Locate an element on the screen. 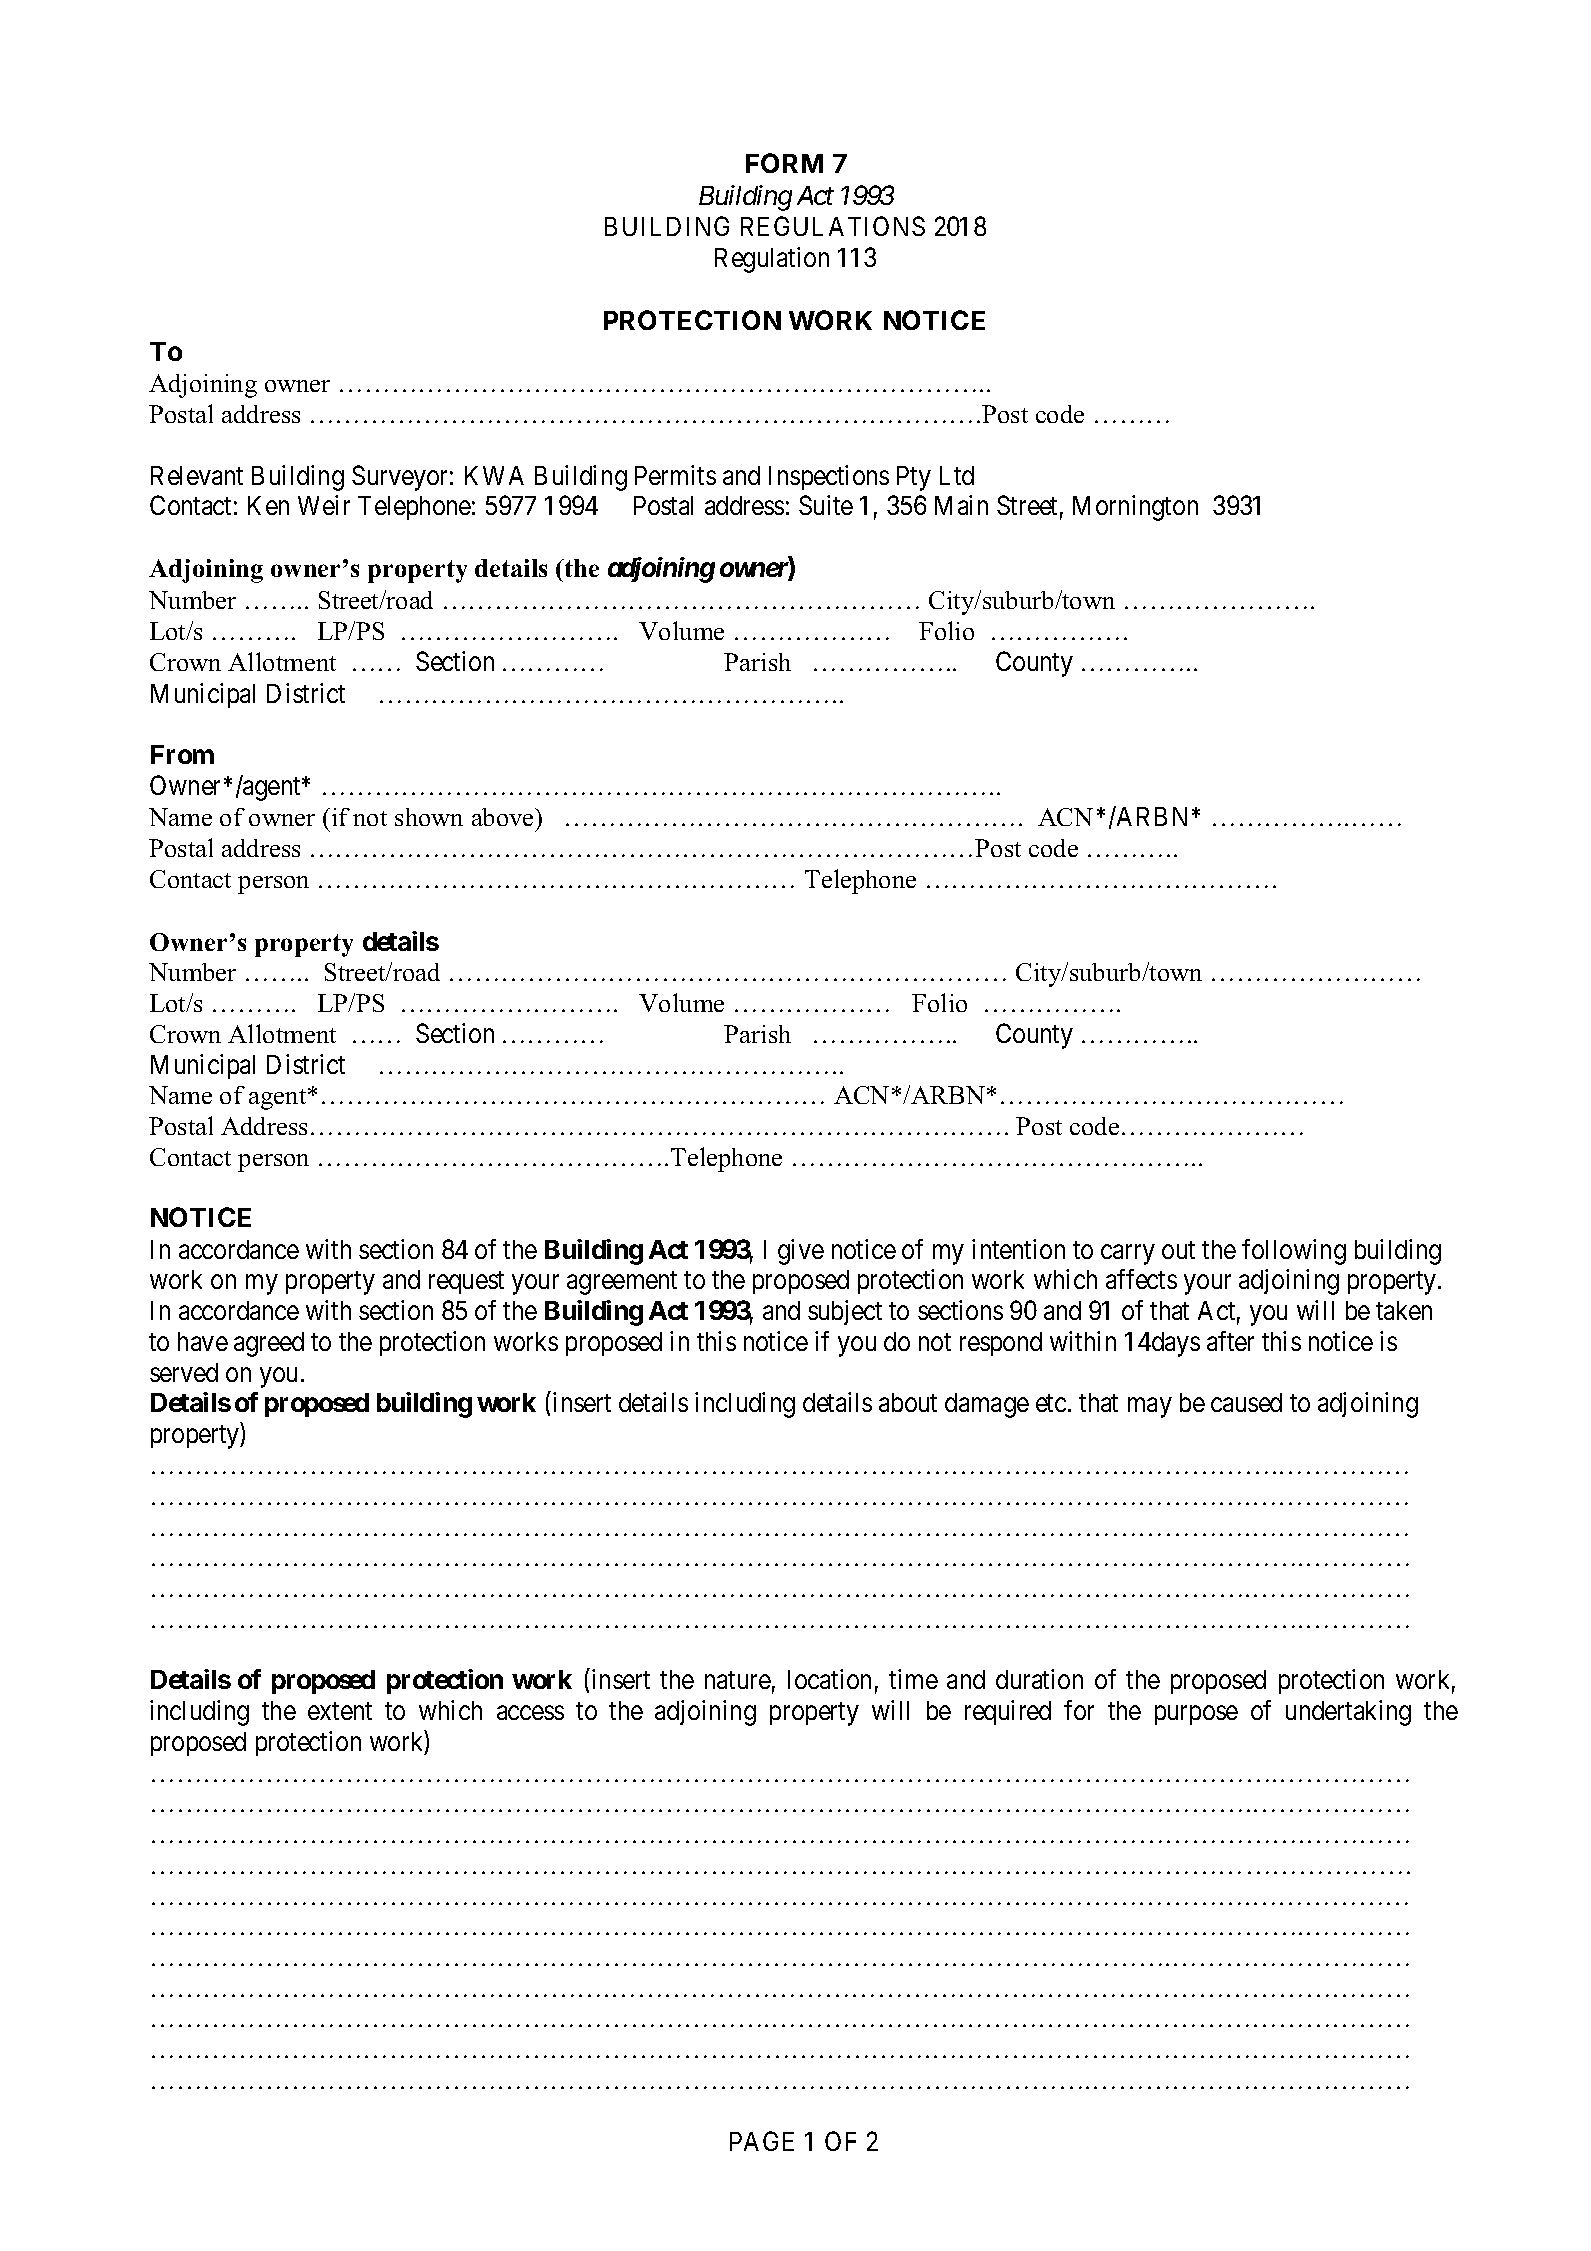  purpose is located at coordinates (1196, 1715).
